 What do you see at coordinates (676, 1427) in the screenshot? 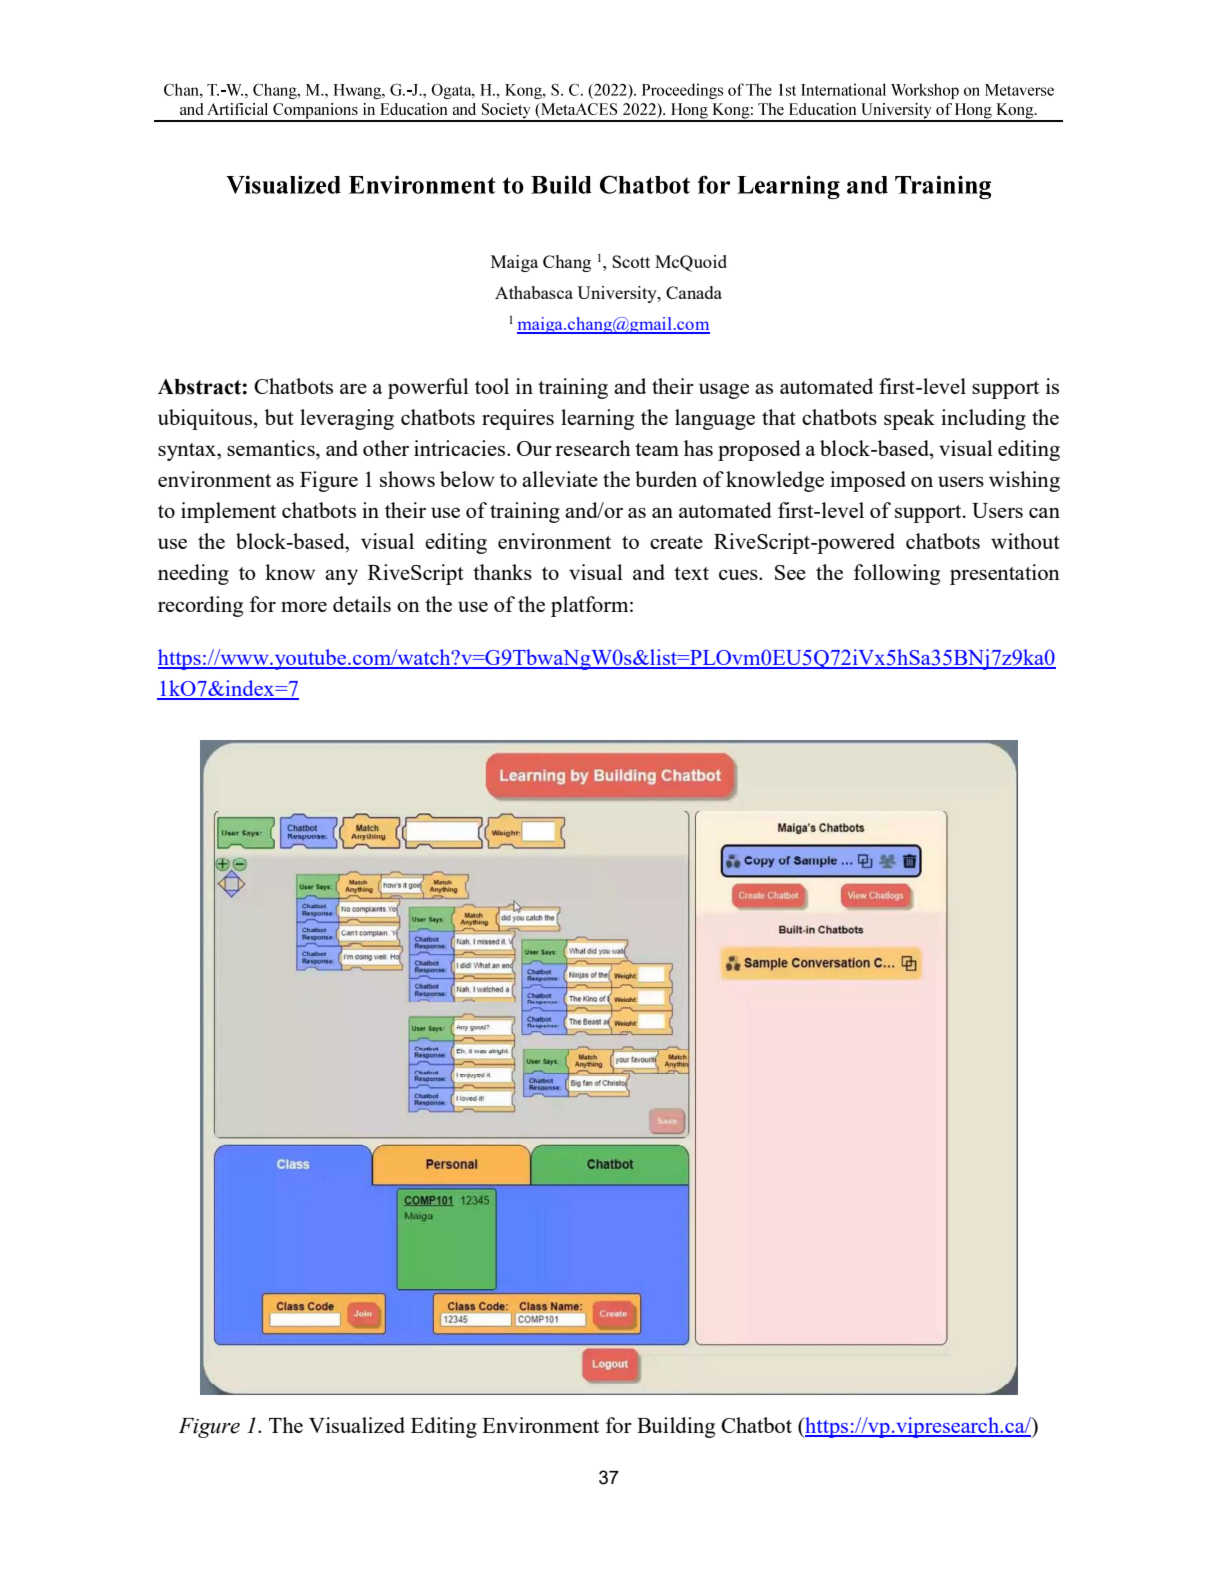
I see `Building` at bounding box center [676, 1427].
